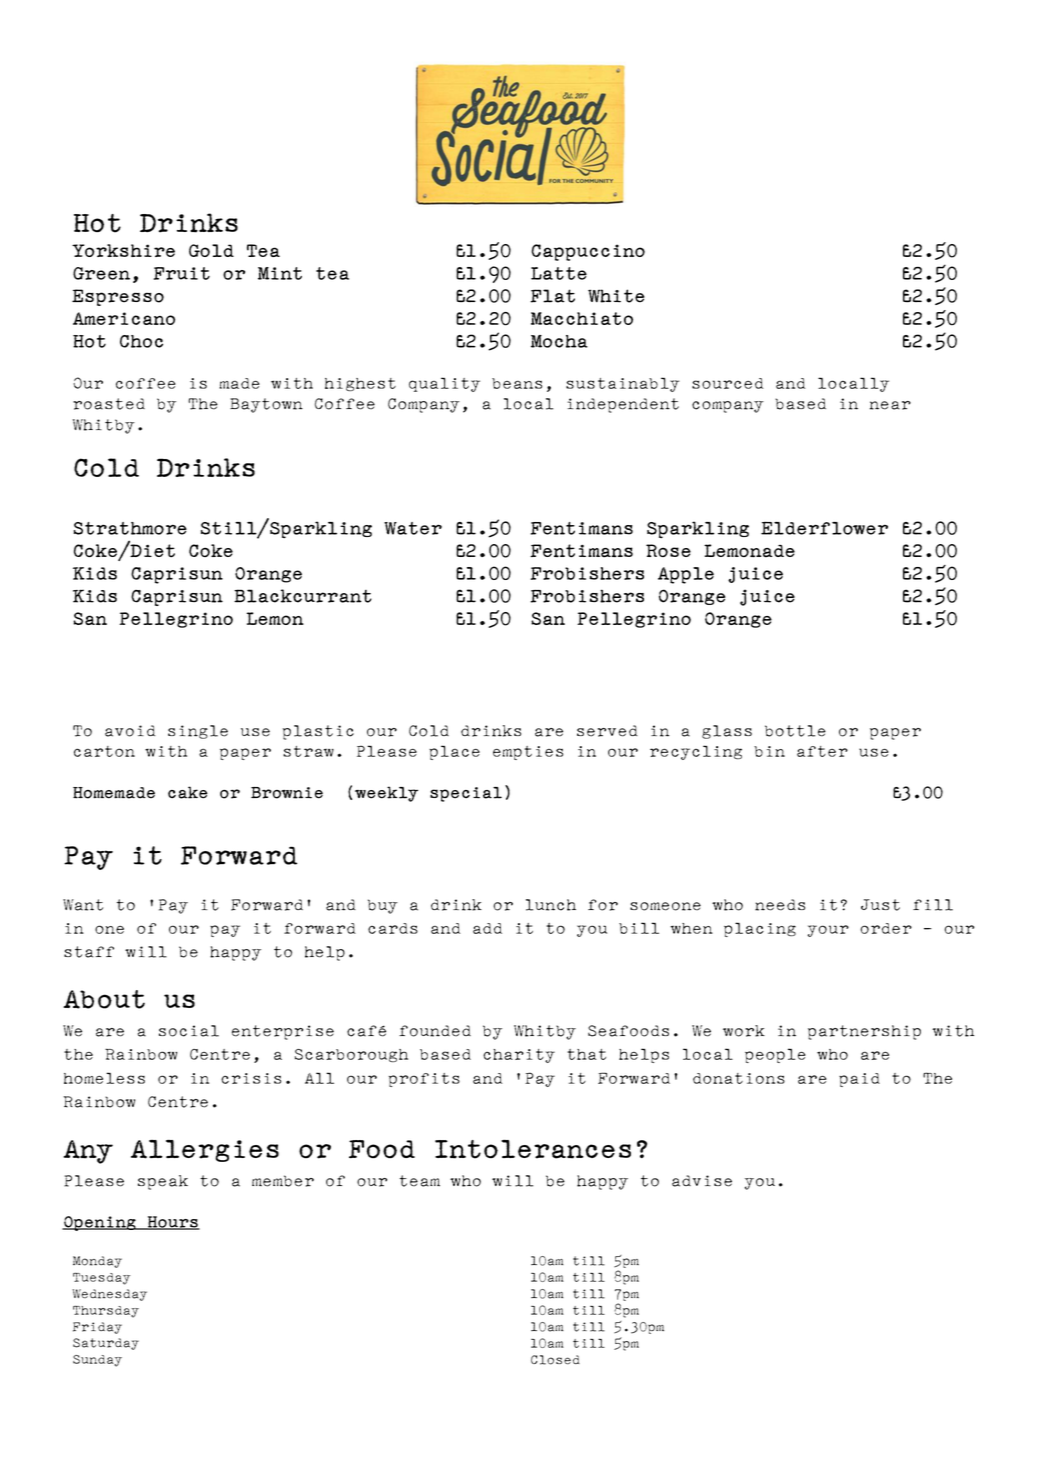 The width and height of the screenshot is (1040, 1470). I want to click on Elderflower, so click(824, 528).
